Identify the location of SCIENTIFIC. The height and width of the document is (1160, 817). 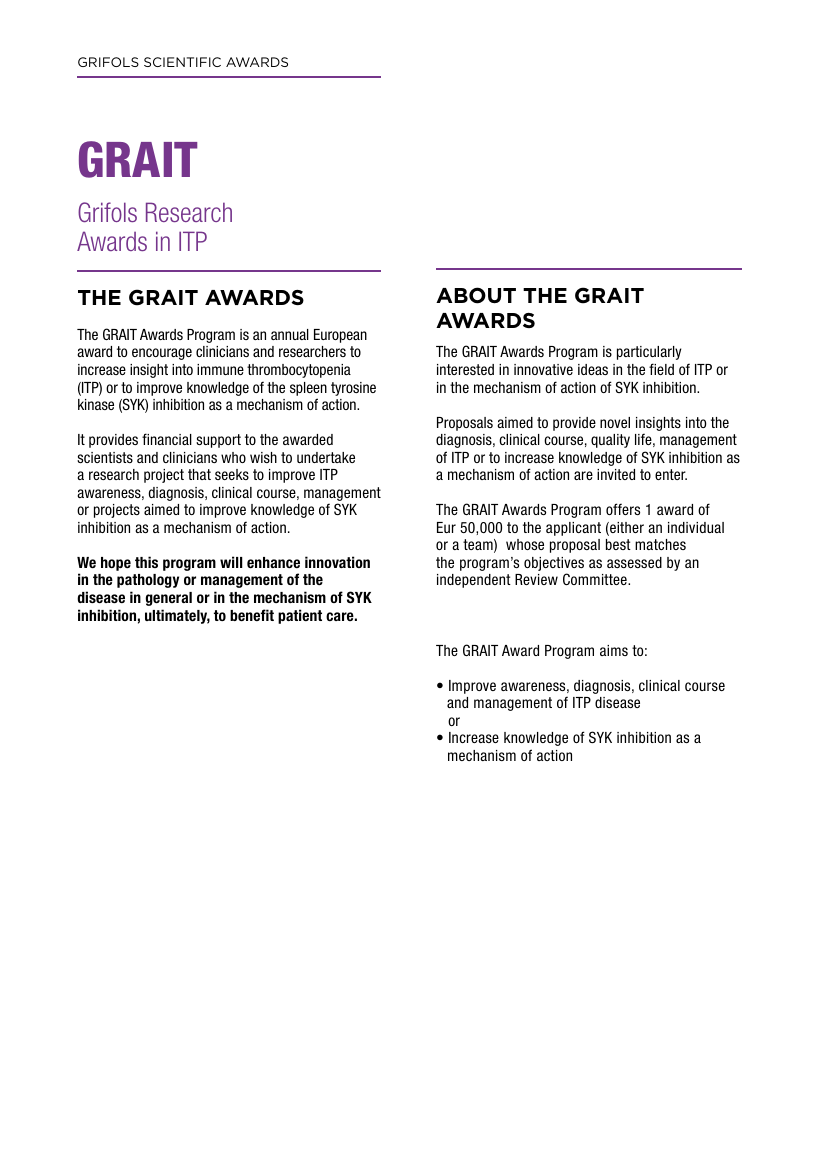
(182, 62).
